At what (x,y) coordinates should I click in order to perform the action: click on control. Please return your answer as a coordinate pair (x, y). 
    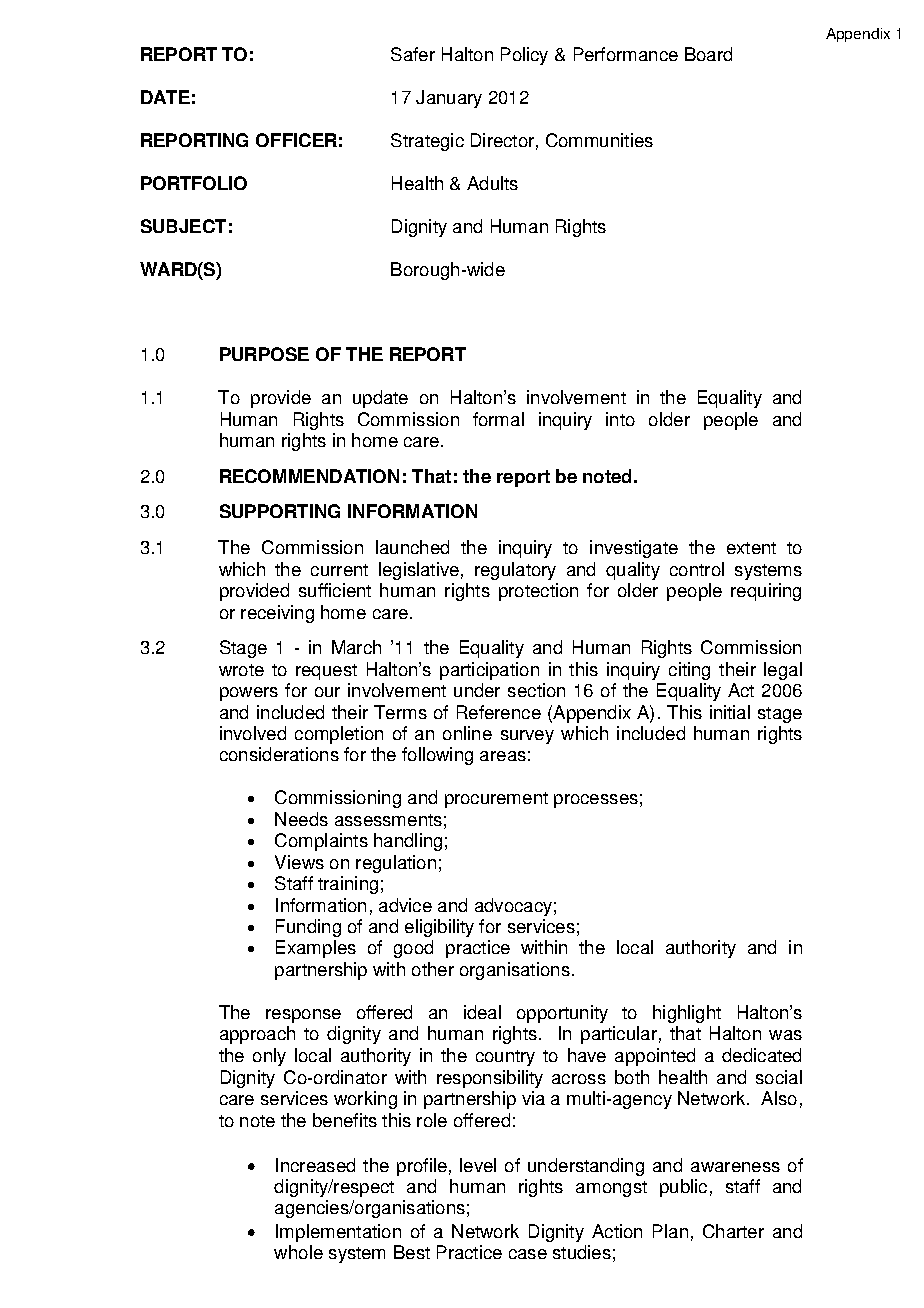
    Looking at the image, I should click on (697, 569).
